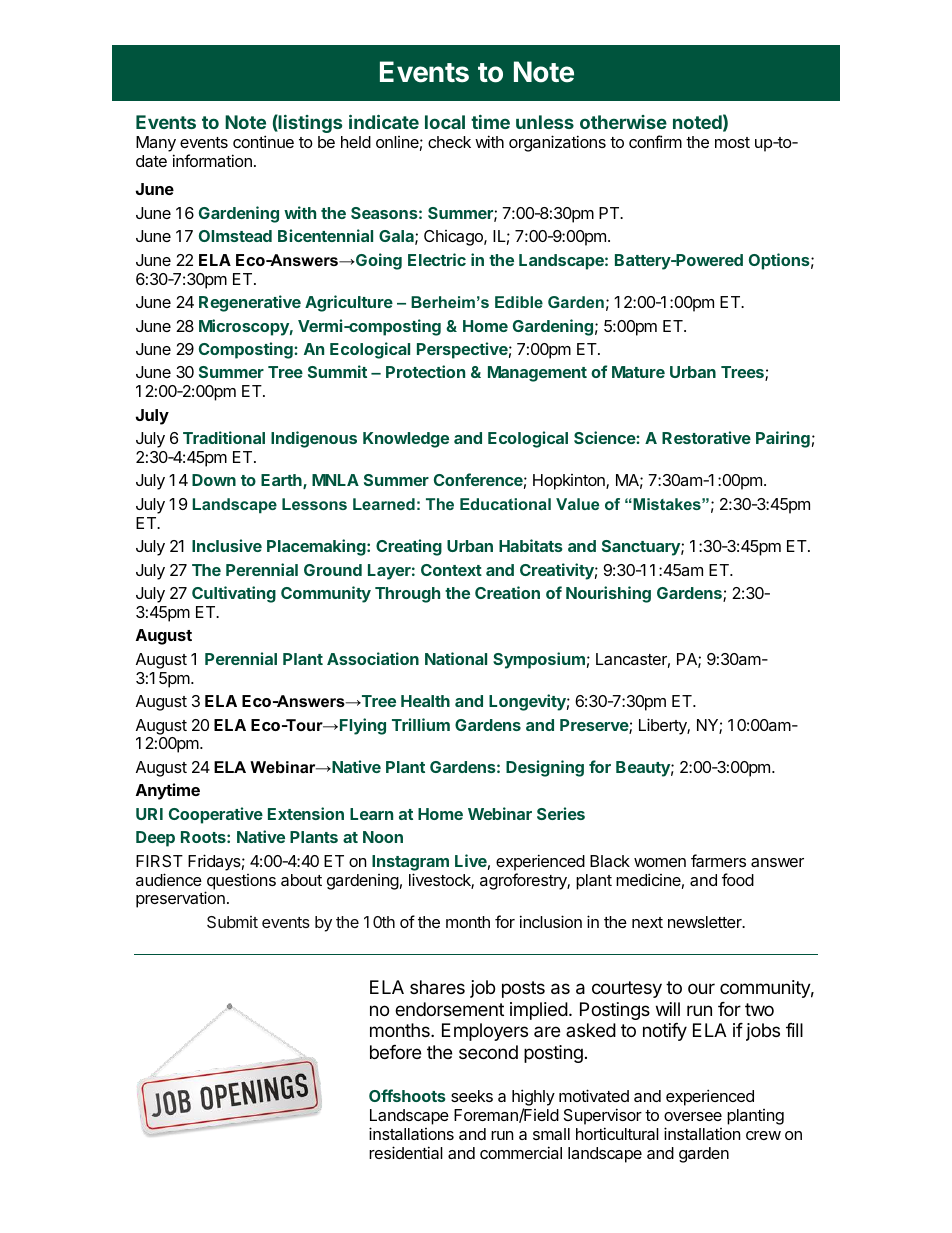 This image has width=952, height=1233. I want to click on Cooperative, so click(216, 815).
